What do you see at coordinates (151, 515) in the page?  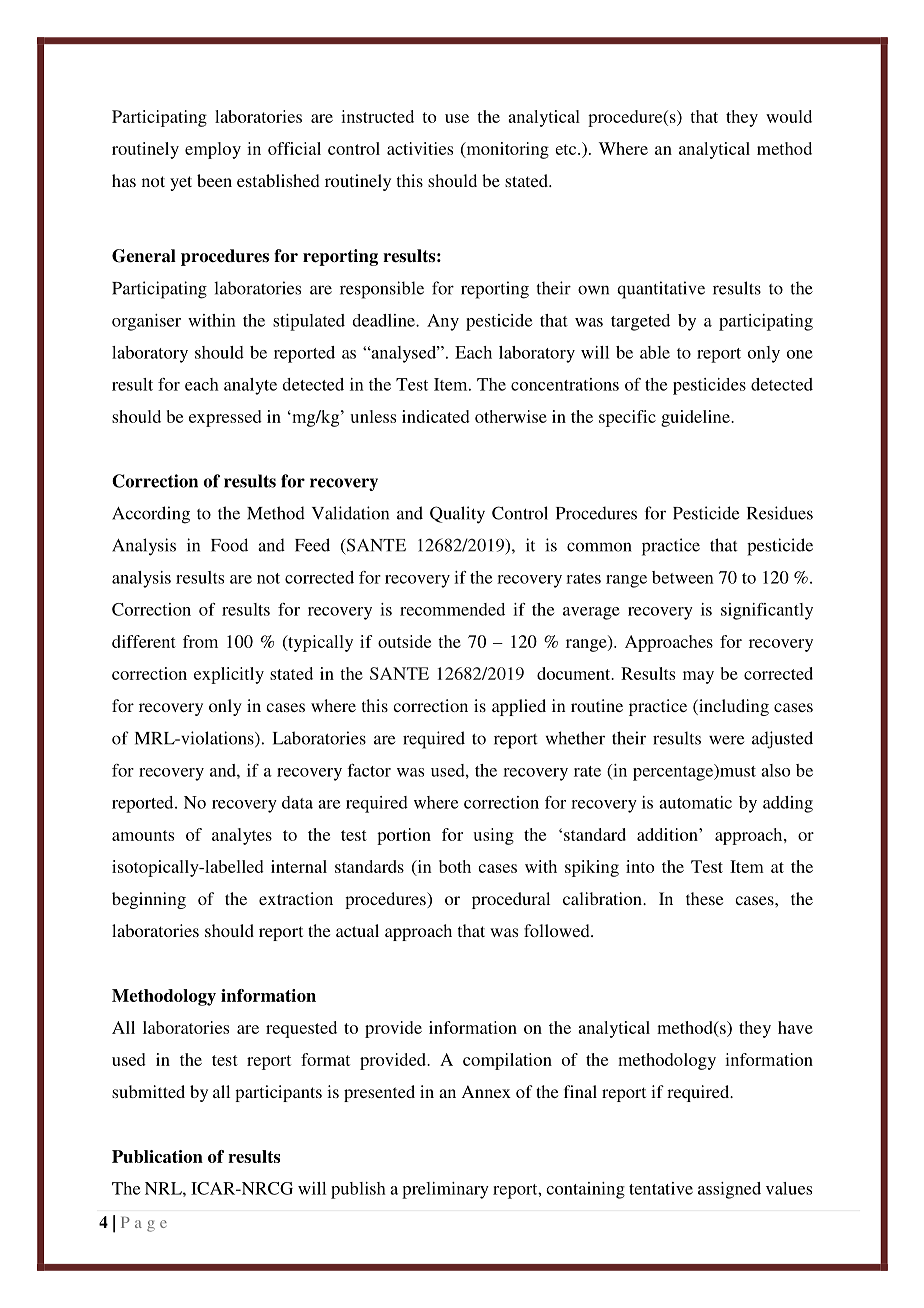 I see `According` at bounding box center [151, 515].
